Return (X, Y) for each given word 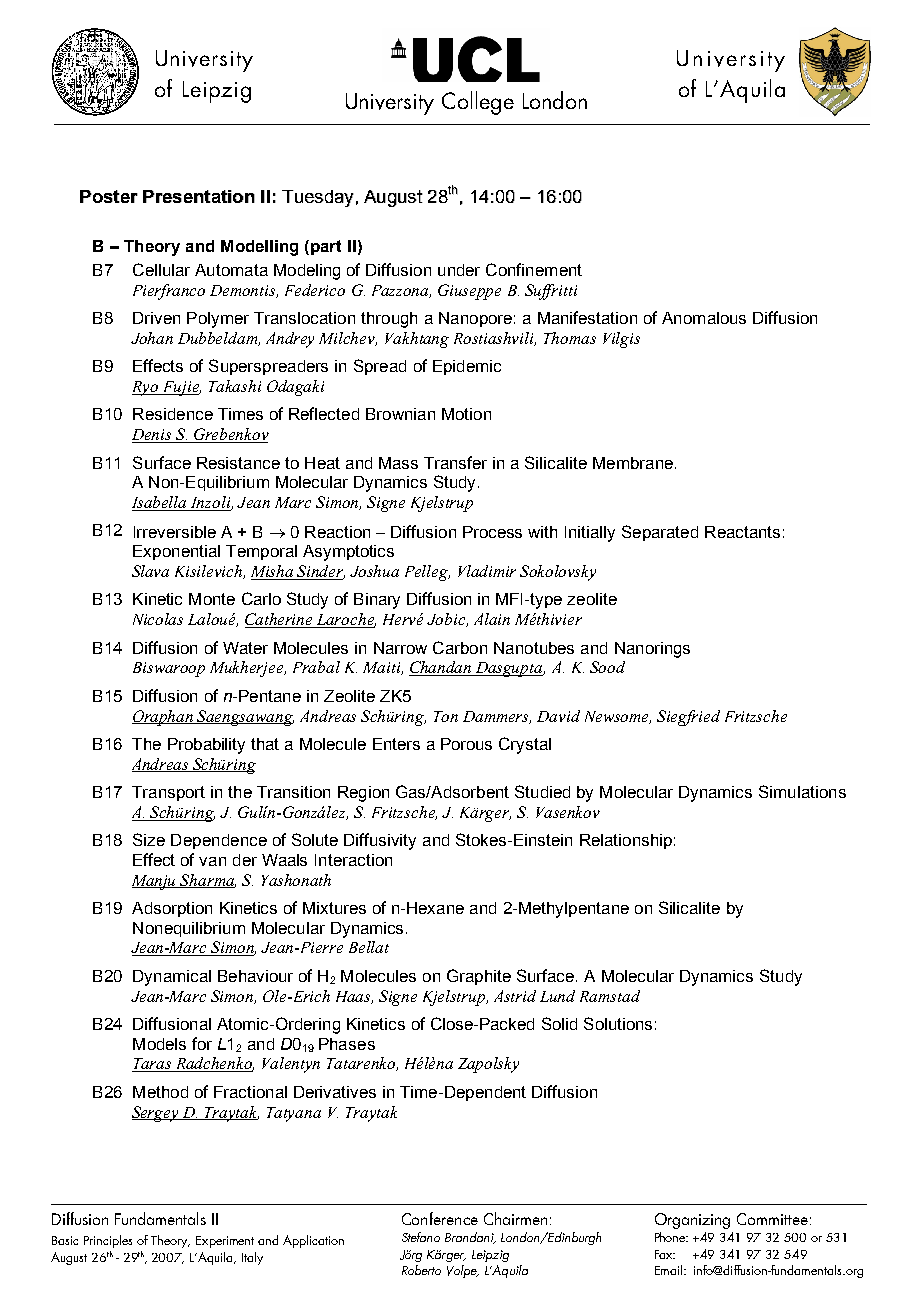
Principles (108, 1241)
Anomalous (704, 318)
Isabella (160, 503)
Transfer (455, 462)
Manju (155, 882)
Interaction (353, 860)
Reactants (742, 532)
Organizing (692, 1221)
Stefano (421, 1237)
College (478, 103)
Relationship (626, 841)
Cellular (161, 269)
